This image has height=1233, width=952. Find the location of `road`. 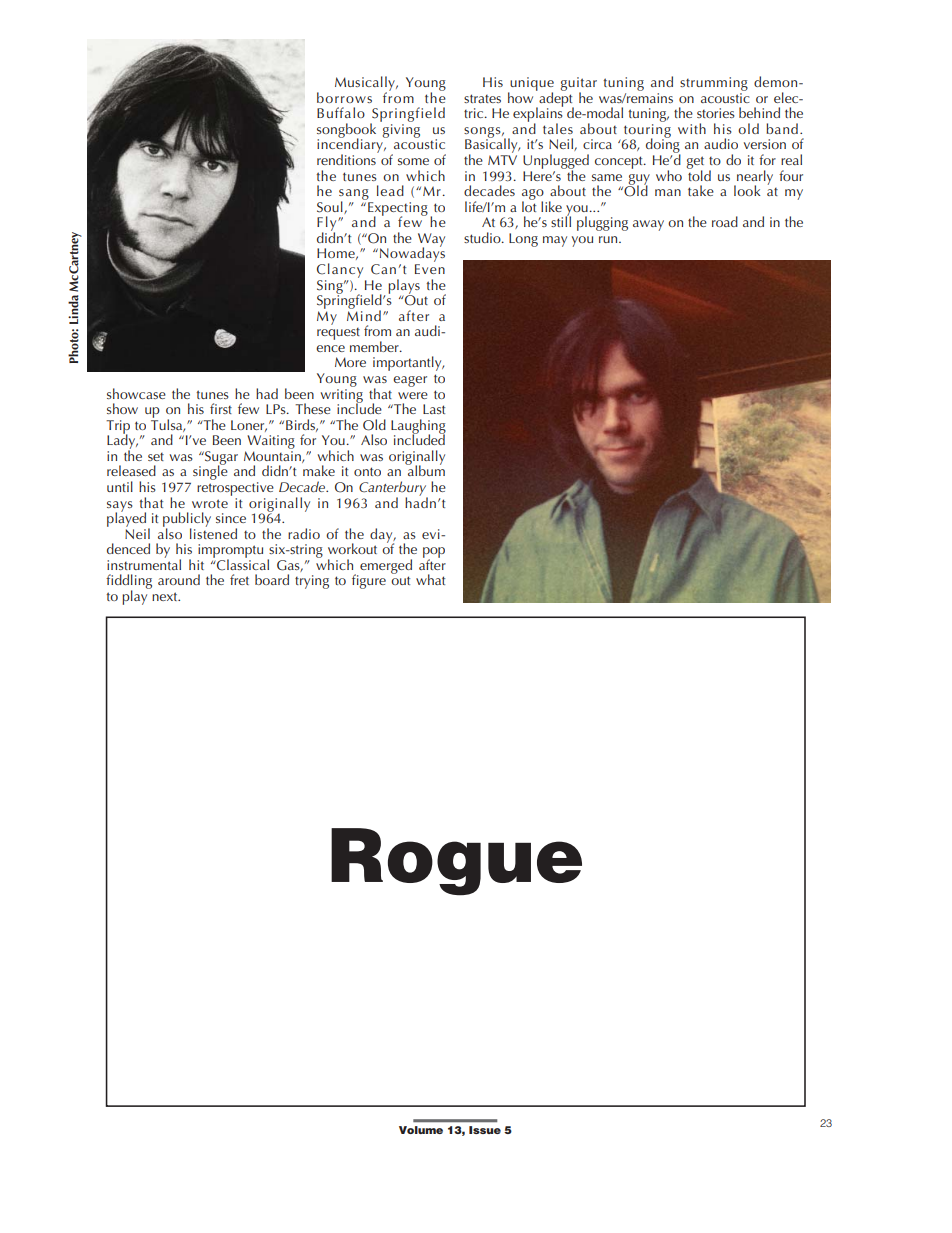

road is located at coordinates (725, 221).
